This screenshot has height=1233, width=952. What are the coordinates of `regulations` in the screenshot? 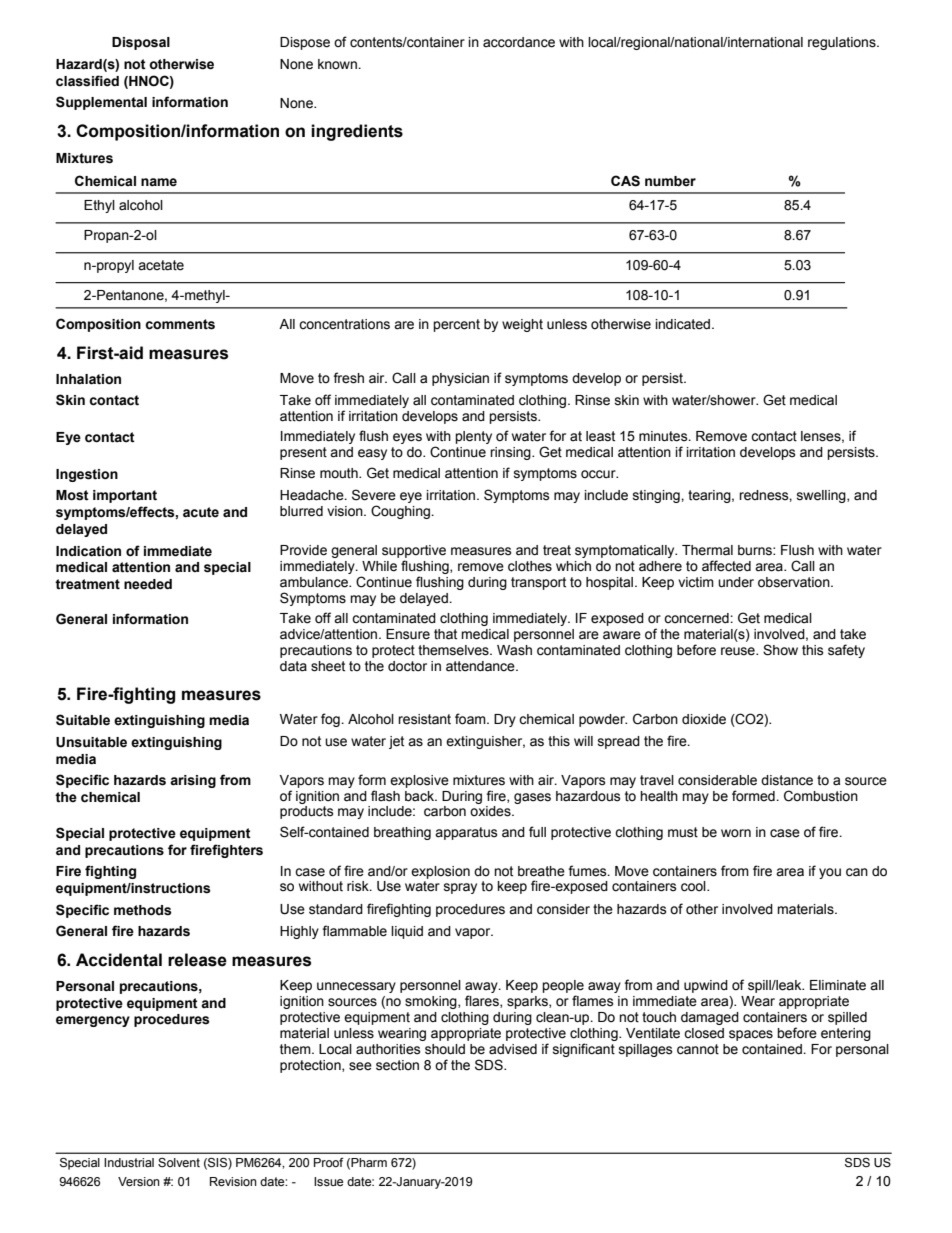 It's located at (843, 43).
